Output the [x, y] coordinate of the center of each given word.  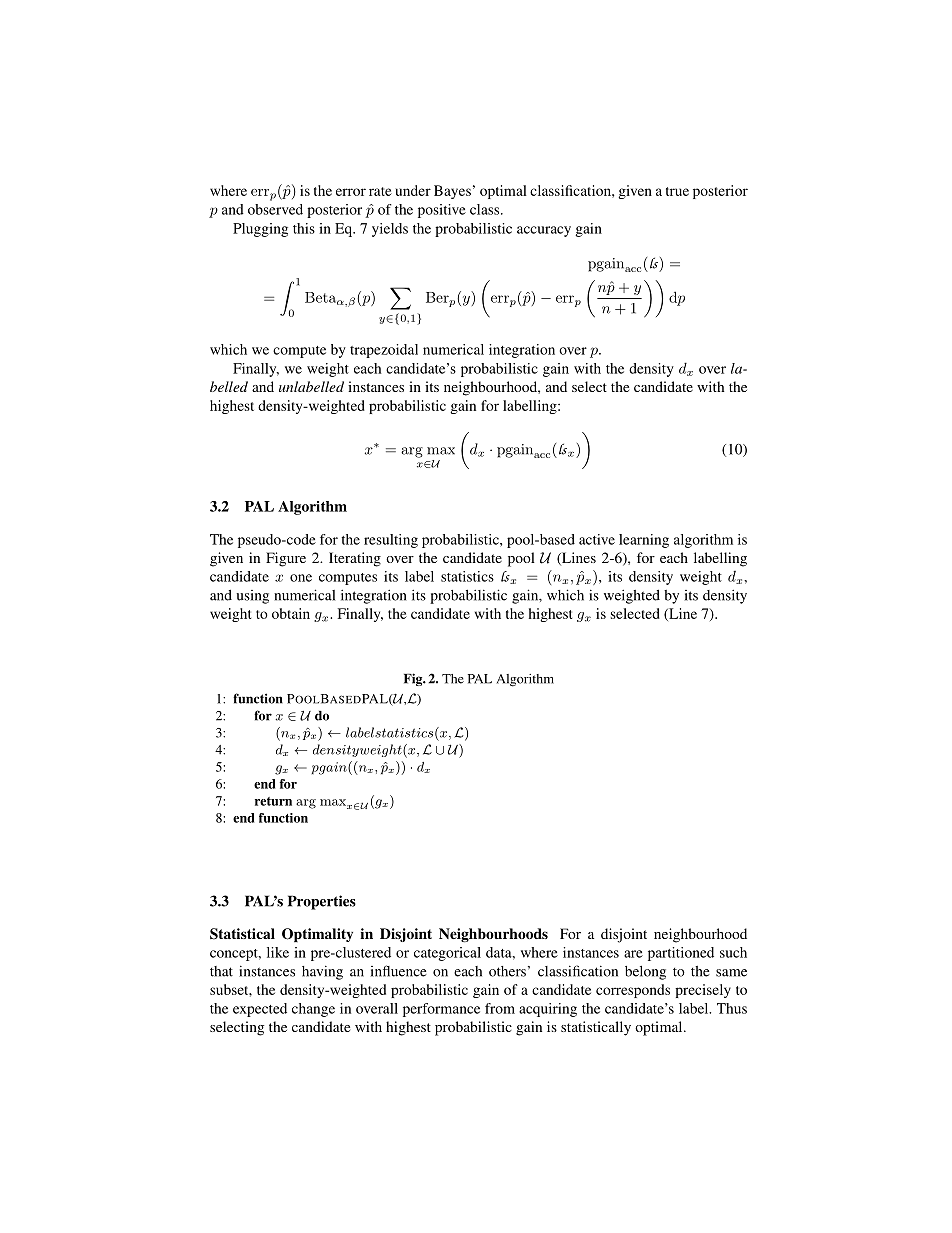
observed [275, 209]
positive [442, 211]
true [677, 191]
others [507, 971]
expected [260, 1010]
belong [645, 973]
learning [644, 541]
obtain [291, 613]
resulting [391, 541]
